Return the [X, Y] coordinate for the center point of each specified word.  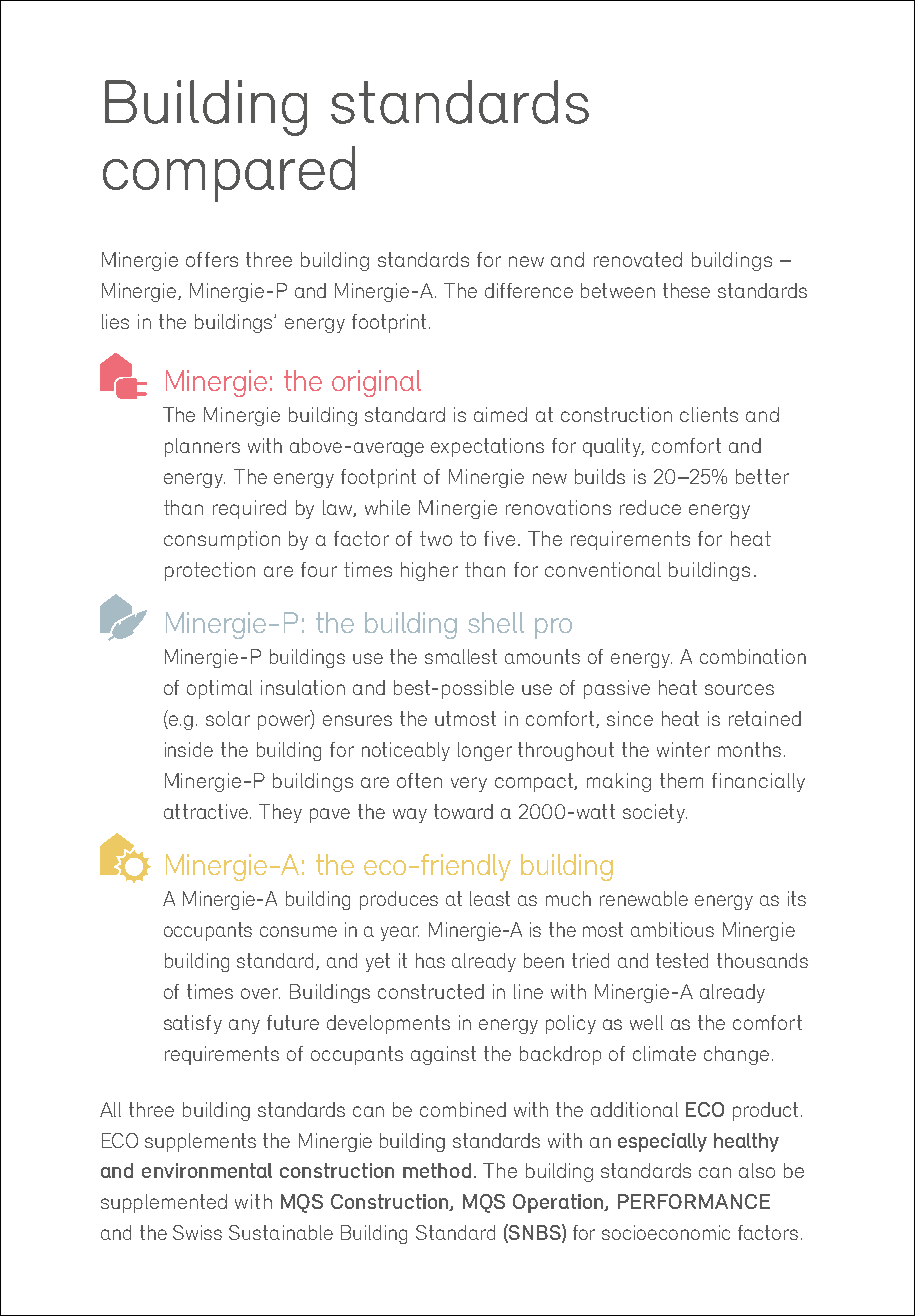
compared [229, 174]
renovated [638, 259]
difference [529, 290]
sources [739, 689]
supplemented [164, 1203]
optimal [219, 689]
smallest [461, 656]
